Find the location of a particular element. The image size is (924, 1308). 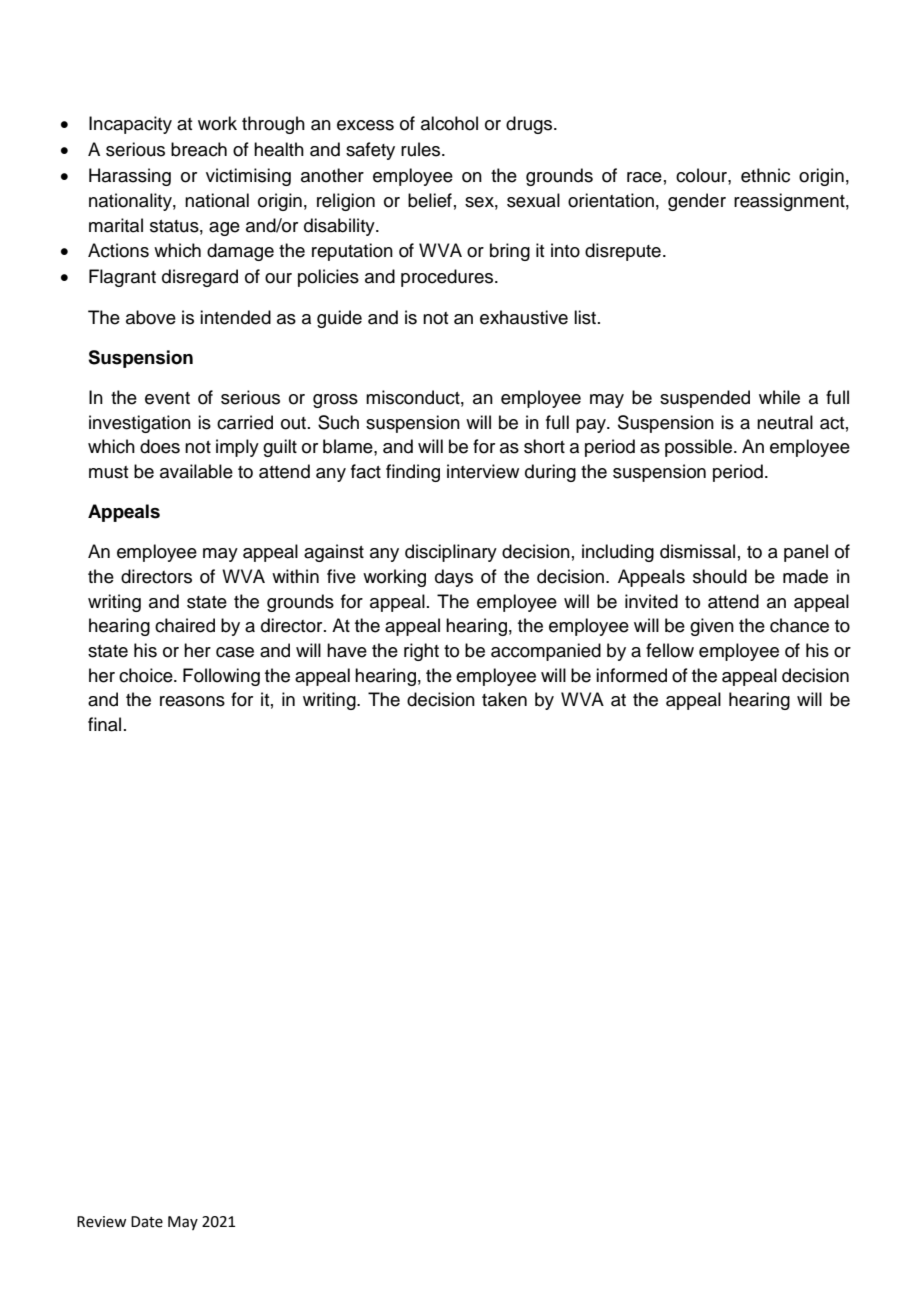

right is located at coordinates (421, 652).
